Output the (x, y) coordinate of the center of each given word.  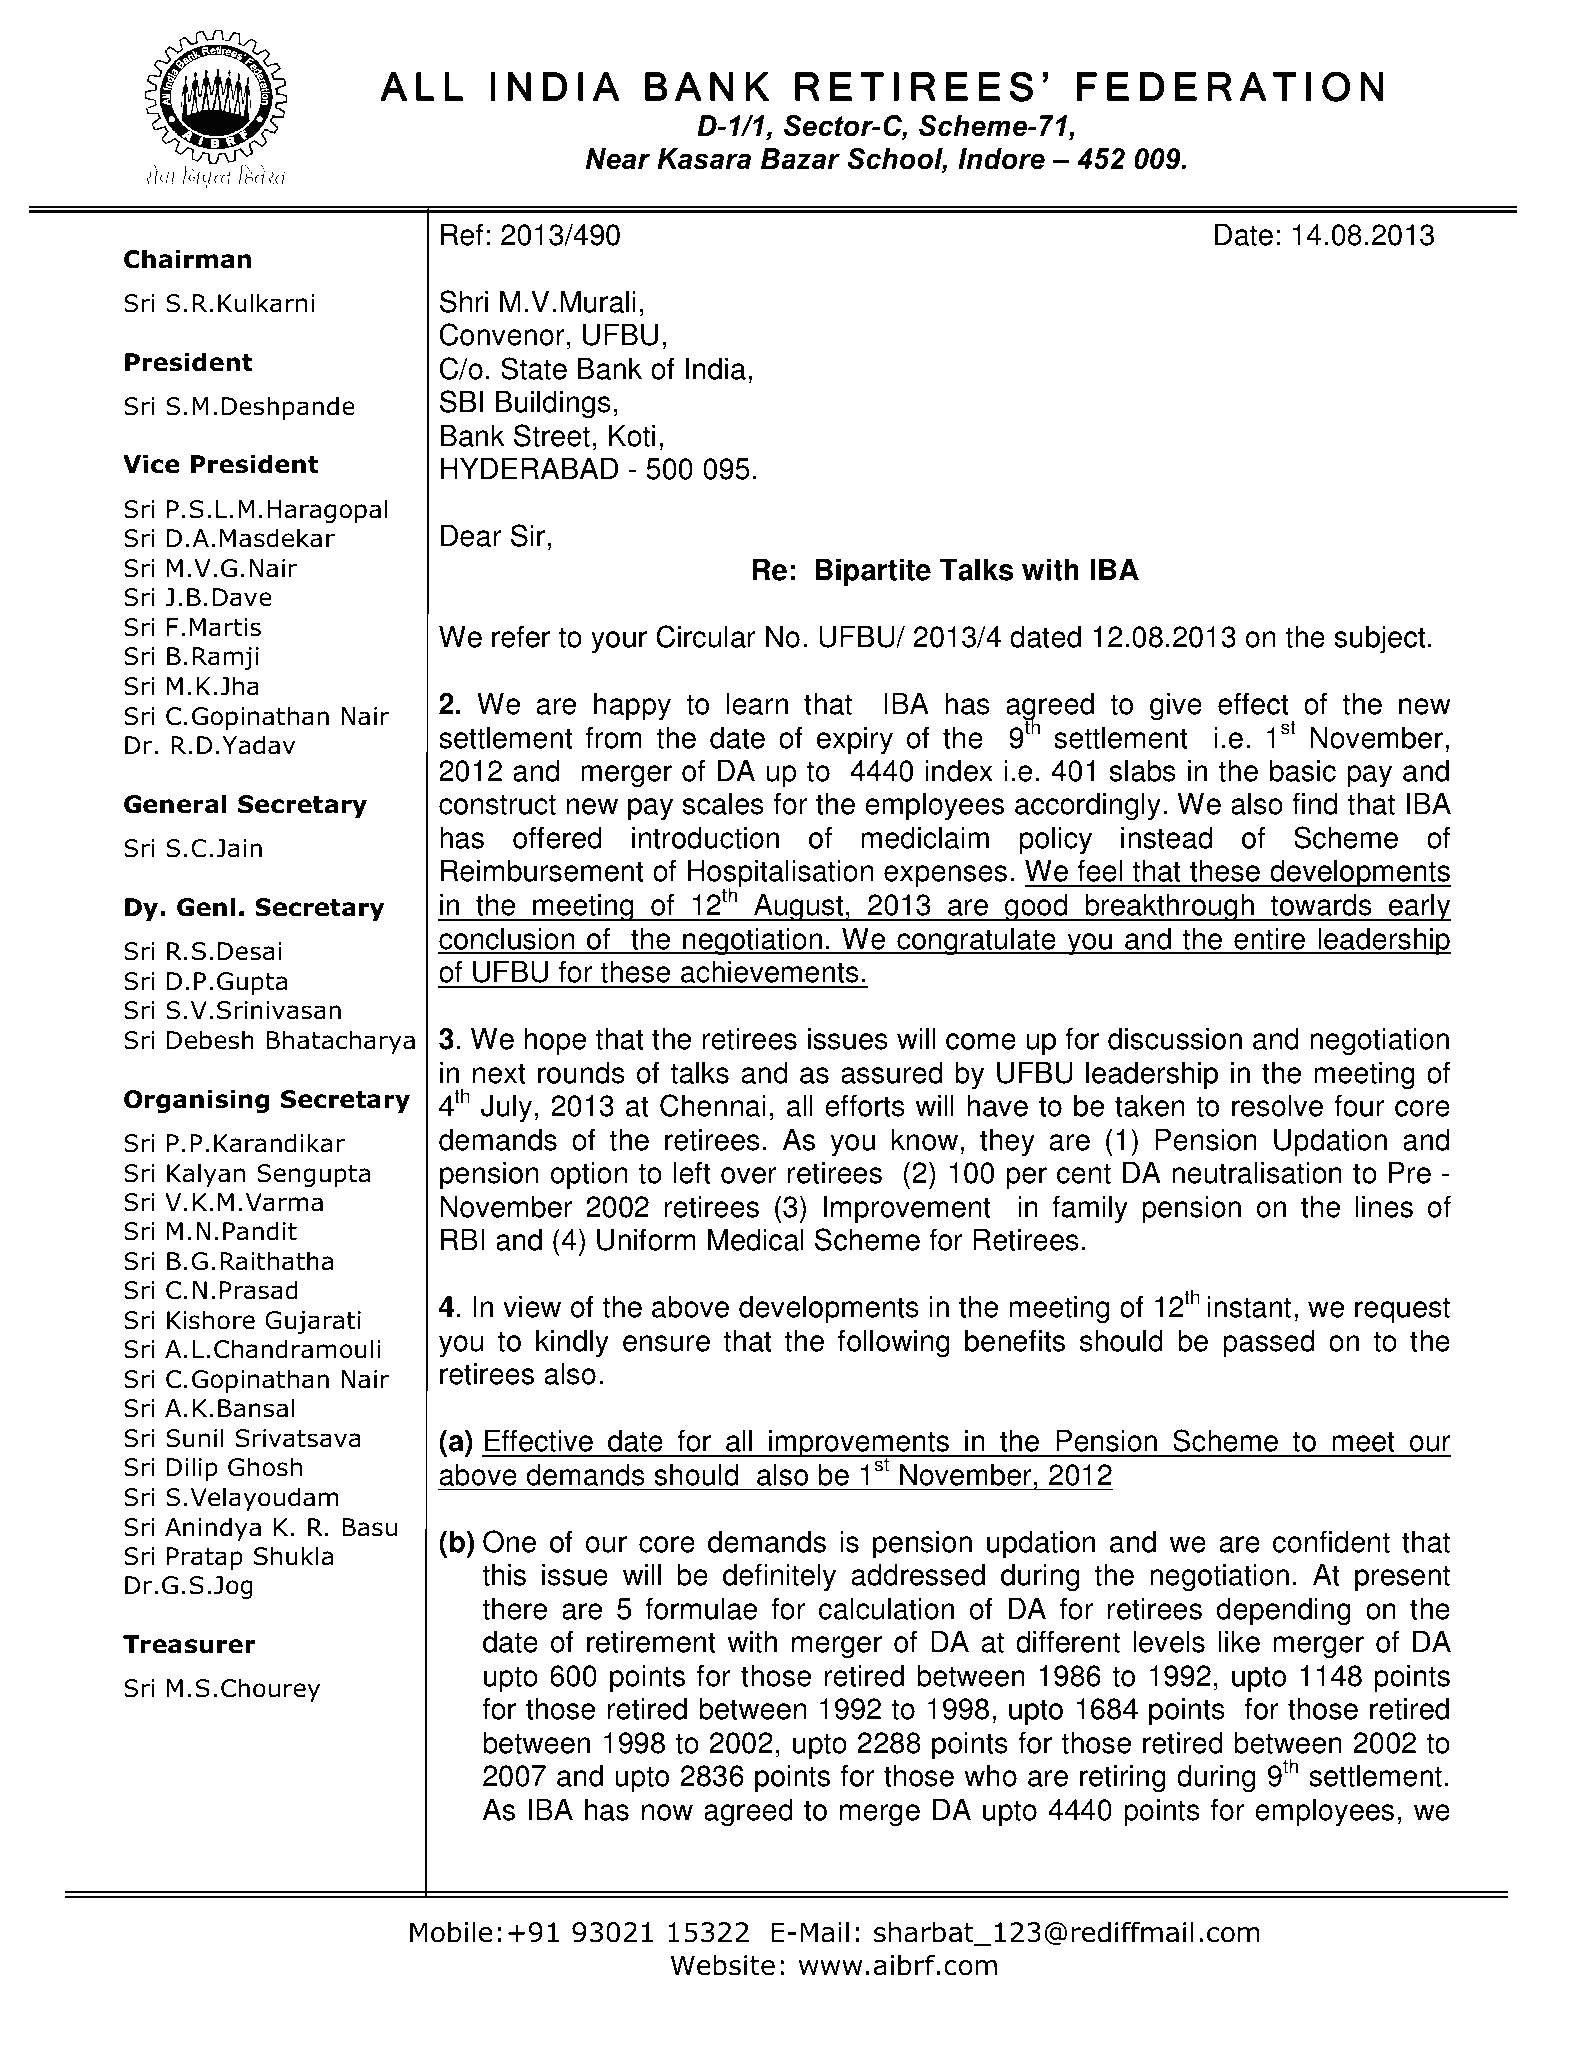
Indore (1001, 159)
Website (723, 1965)
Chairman (187, 259)
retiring (1123, 1778)
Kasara (704, 159)
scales (723, 803)
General (175, 804)
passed (1268, 1343)
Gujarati (313, 1322)
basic (1303, 770)
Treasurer (189, 1644)
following (894, 1343)
